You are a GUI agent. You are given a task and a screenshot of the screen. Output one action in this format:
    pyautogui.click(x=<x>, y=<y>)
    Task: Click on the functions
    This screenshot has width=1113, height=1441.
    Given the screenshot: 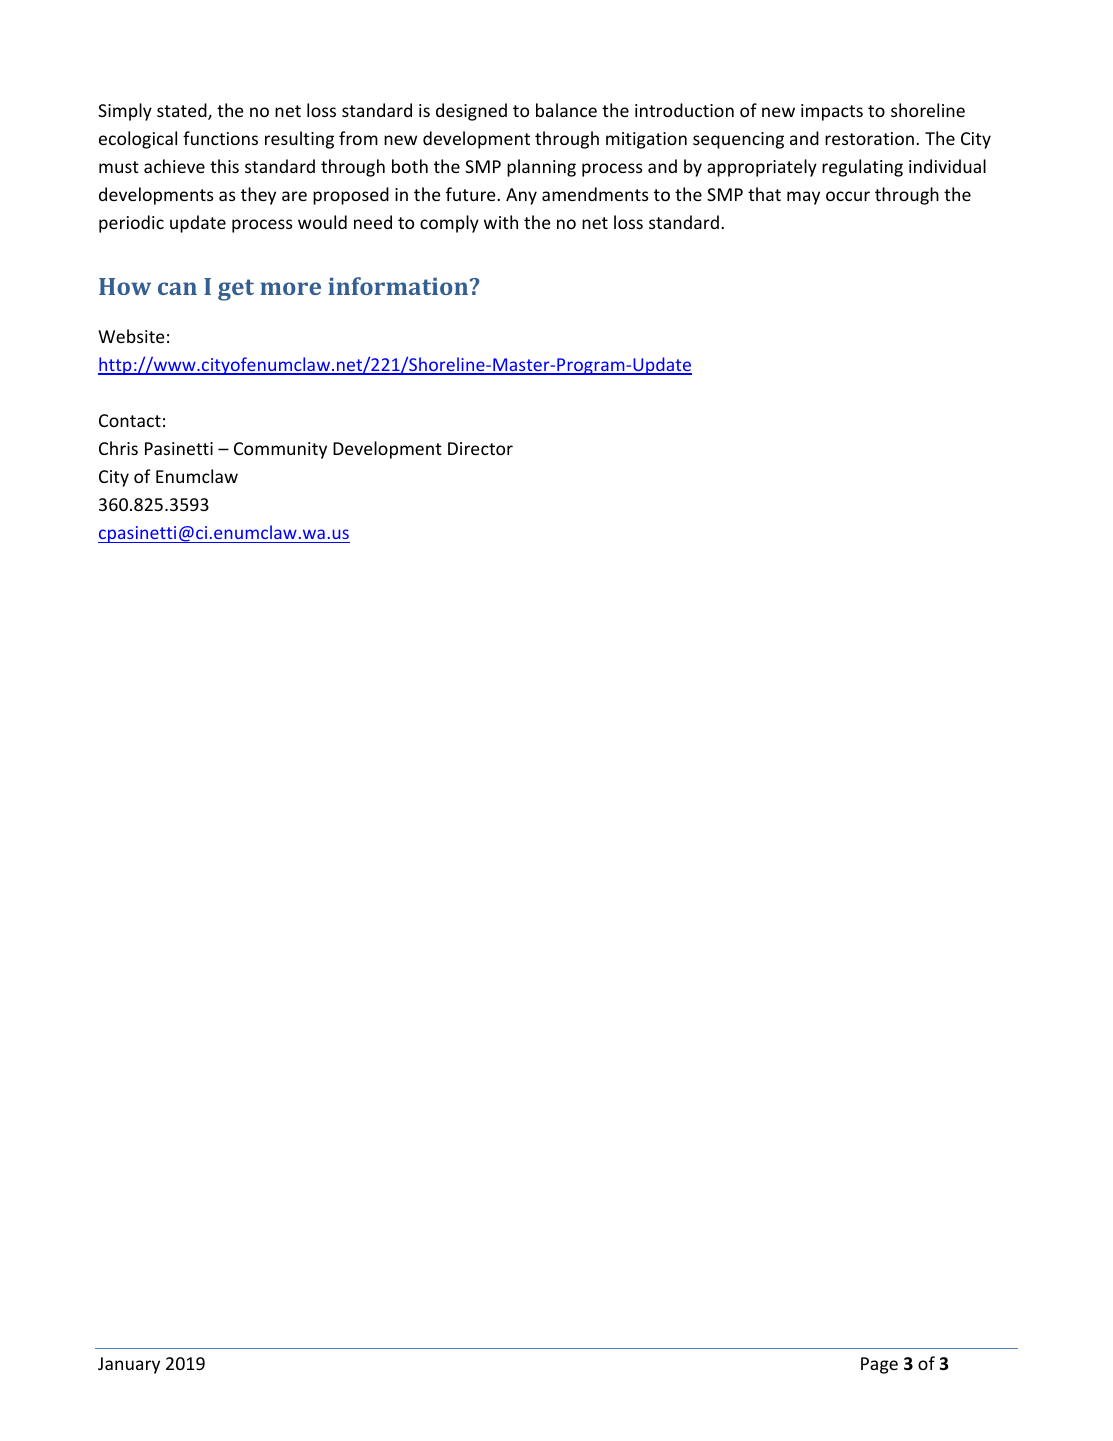 What is the action you would take?
    pyautogui.click(x=220, y=138)
